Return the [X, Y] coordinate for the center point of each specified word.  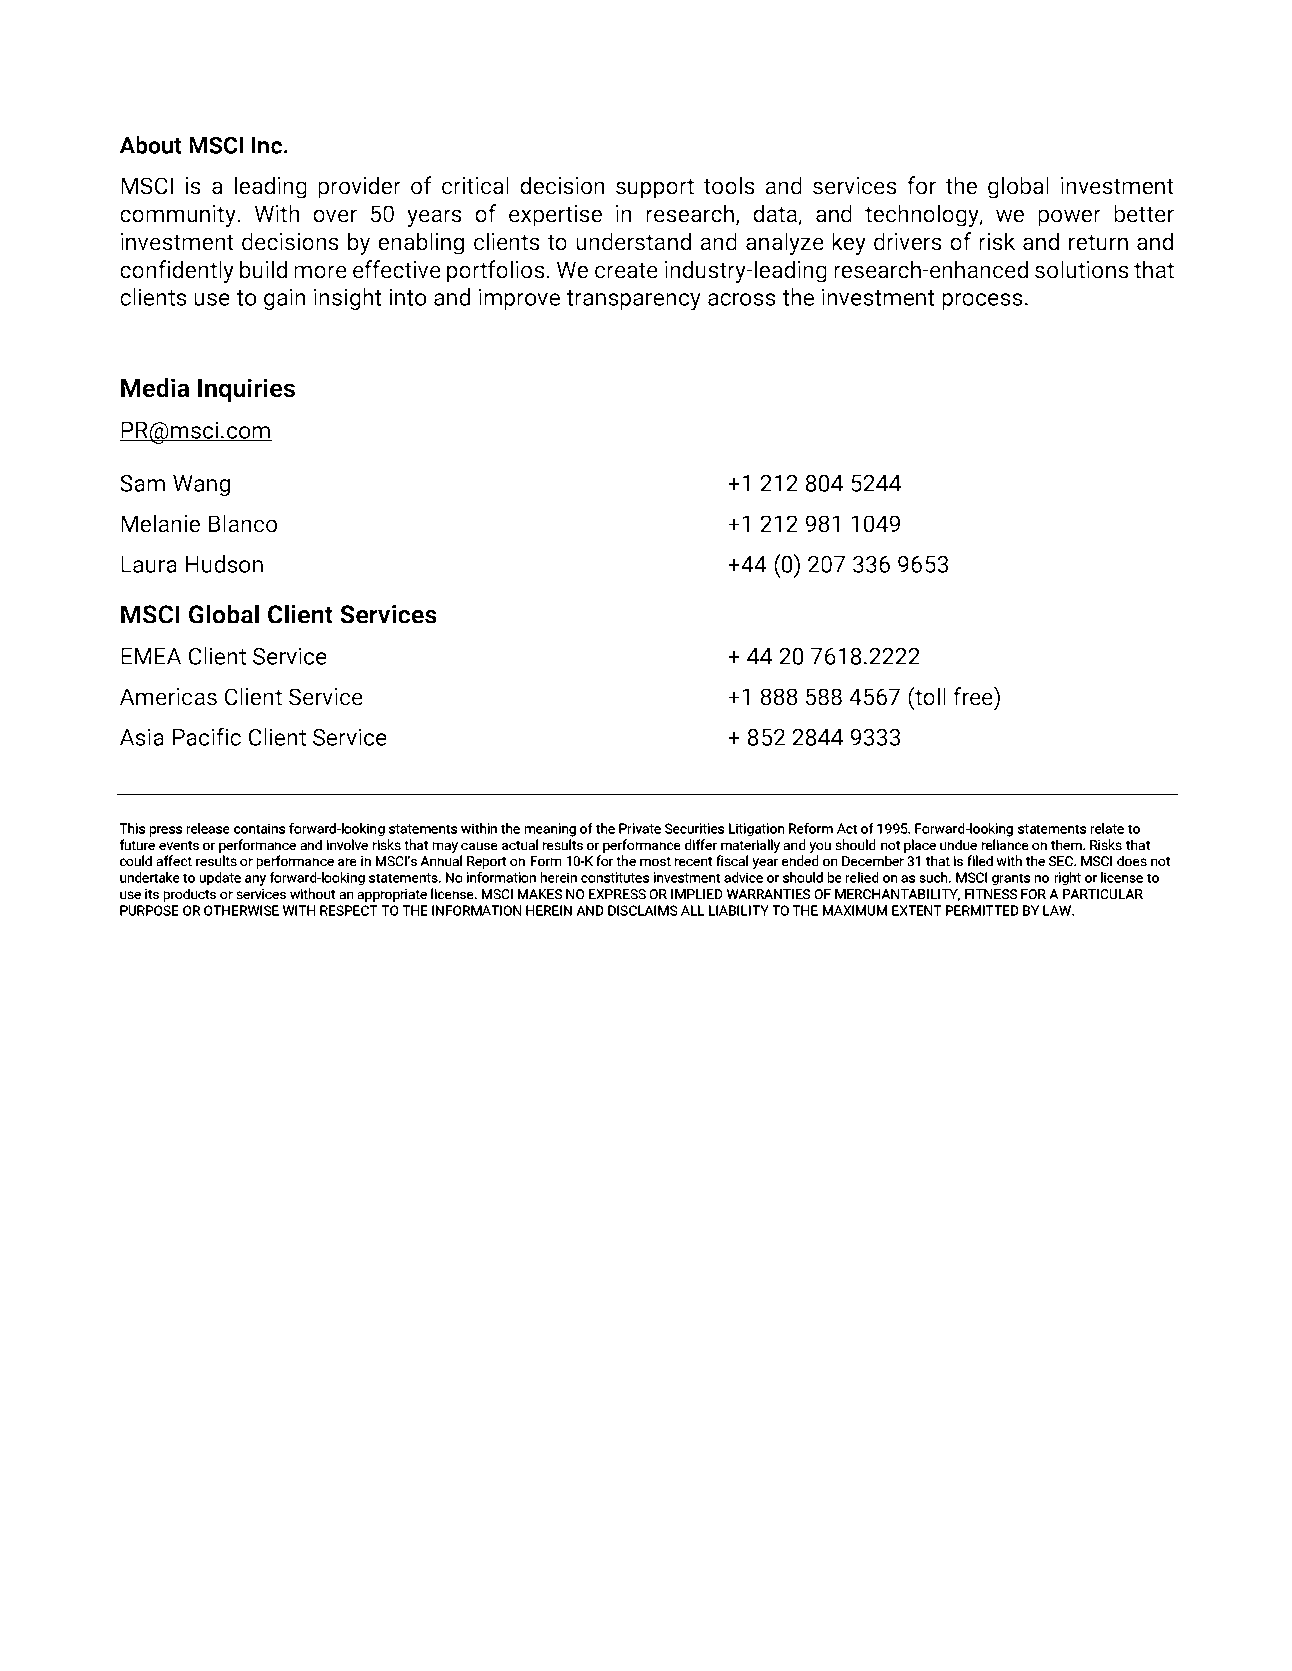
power [1069, 218]
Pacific [207, 736]
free [974, 696]
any [255, 880]
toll [929, 696]
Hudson [224, 564]
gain [285, 299]
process [982, 301]
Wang [201, 485]
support [655, 188]
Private [640, 828]
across [742, 299]
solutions [1082, 269]
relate [1107, 828]
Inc [267, 145]
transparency [633, 300]
